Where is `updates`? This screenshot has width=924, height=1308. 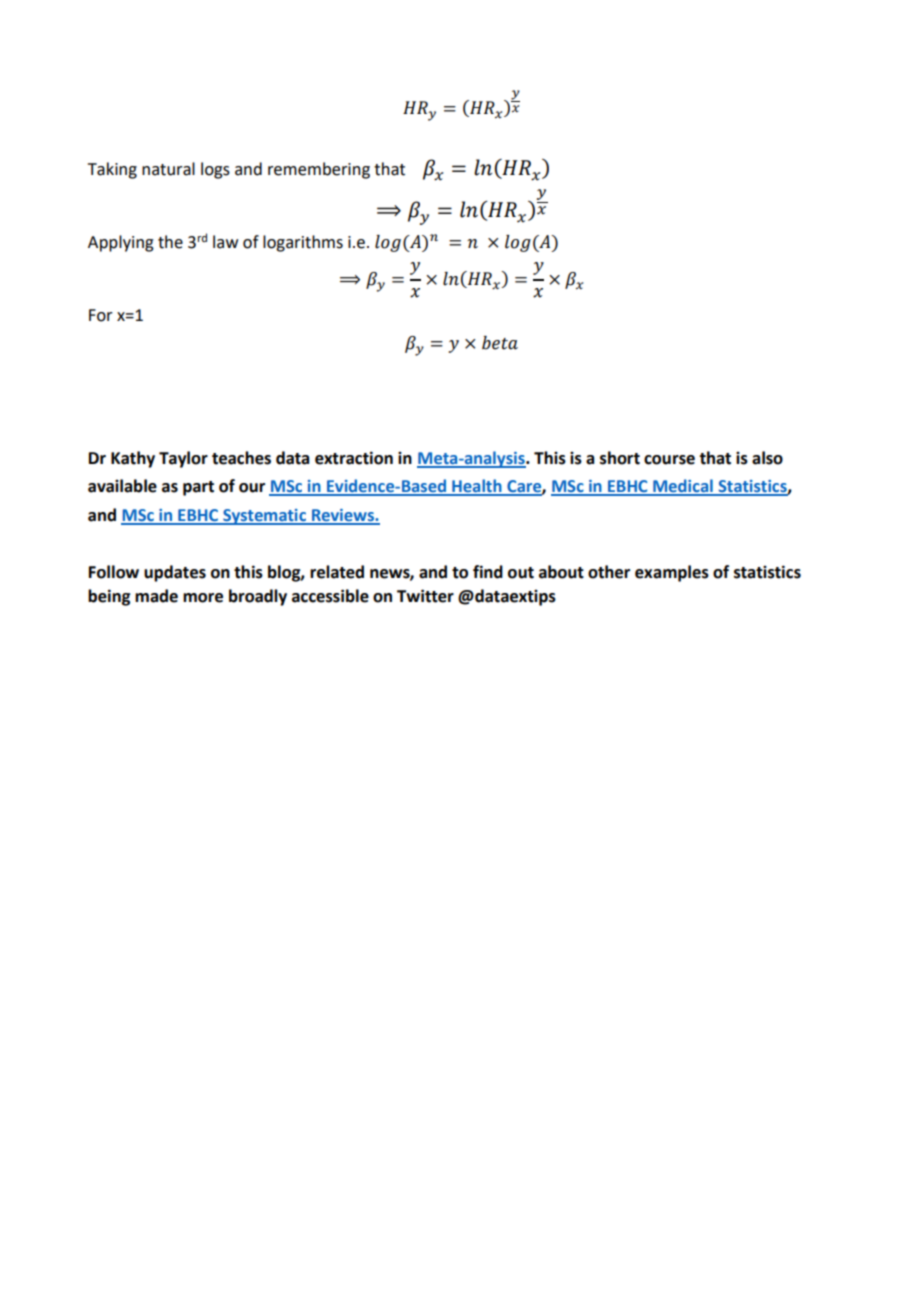
updates is located at coordinates (175, 573).
